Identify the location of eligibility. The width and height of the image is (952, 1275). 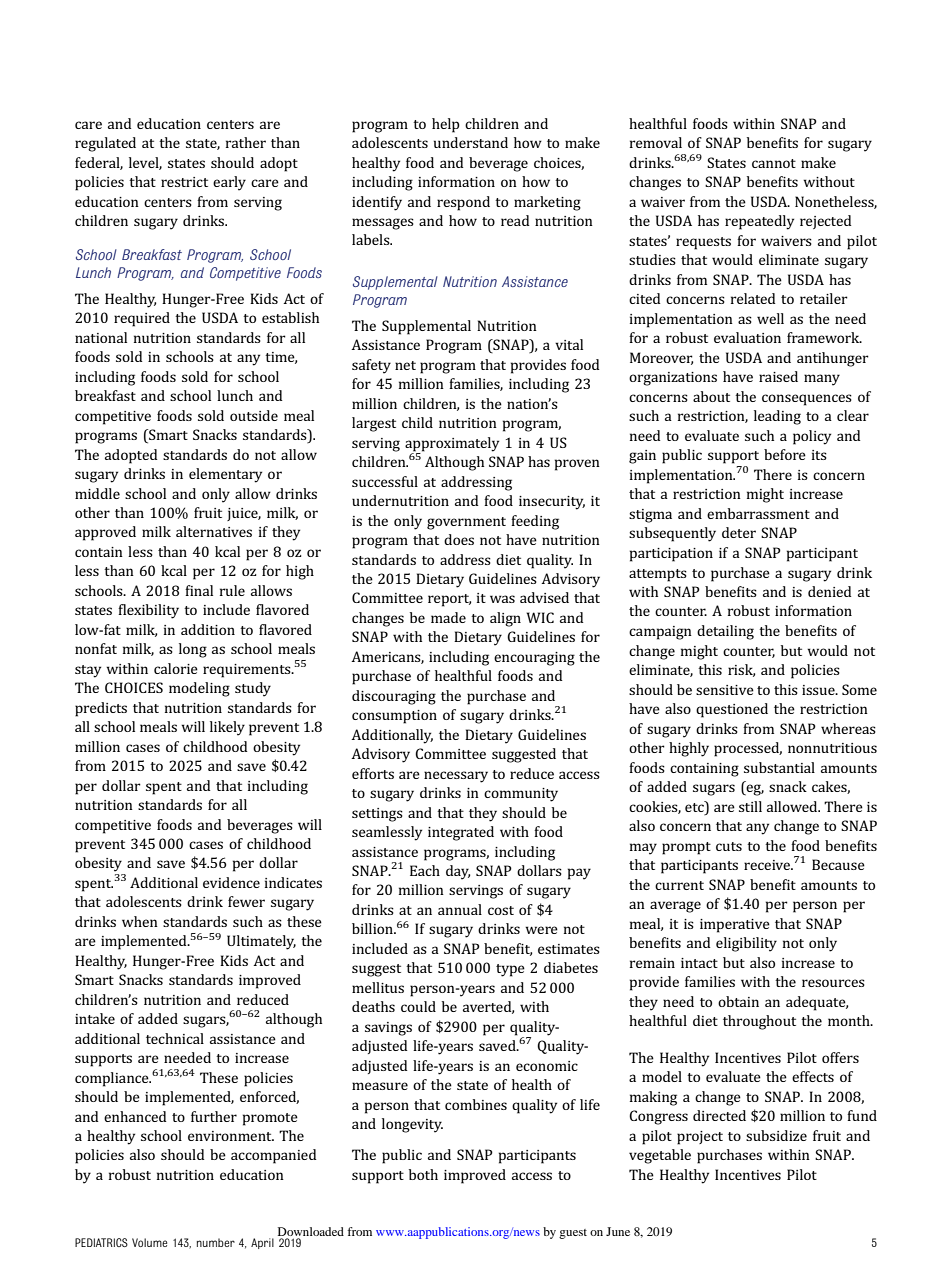
(746, 944).
